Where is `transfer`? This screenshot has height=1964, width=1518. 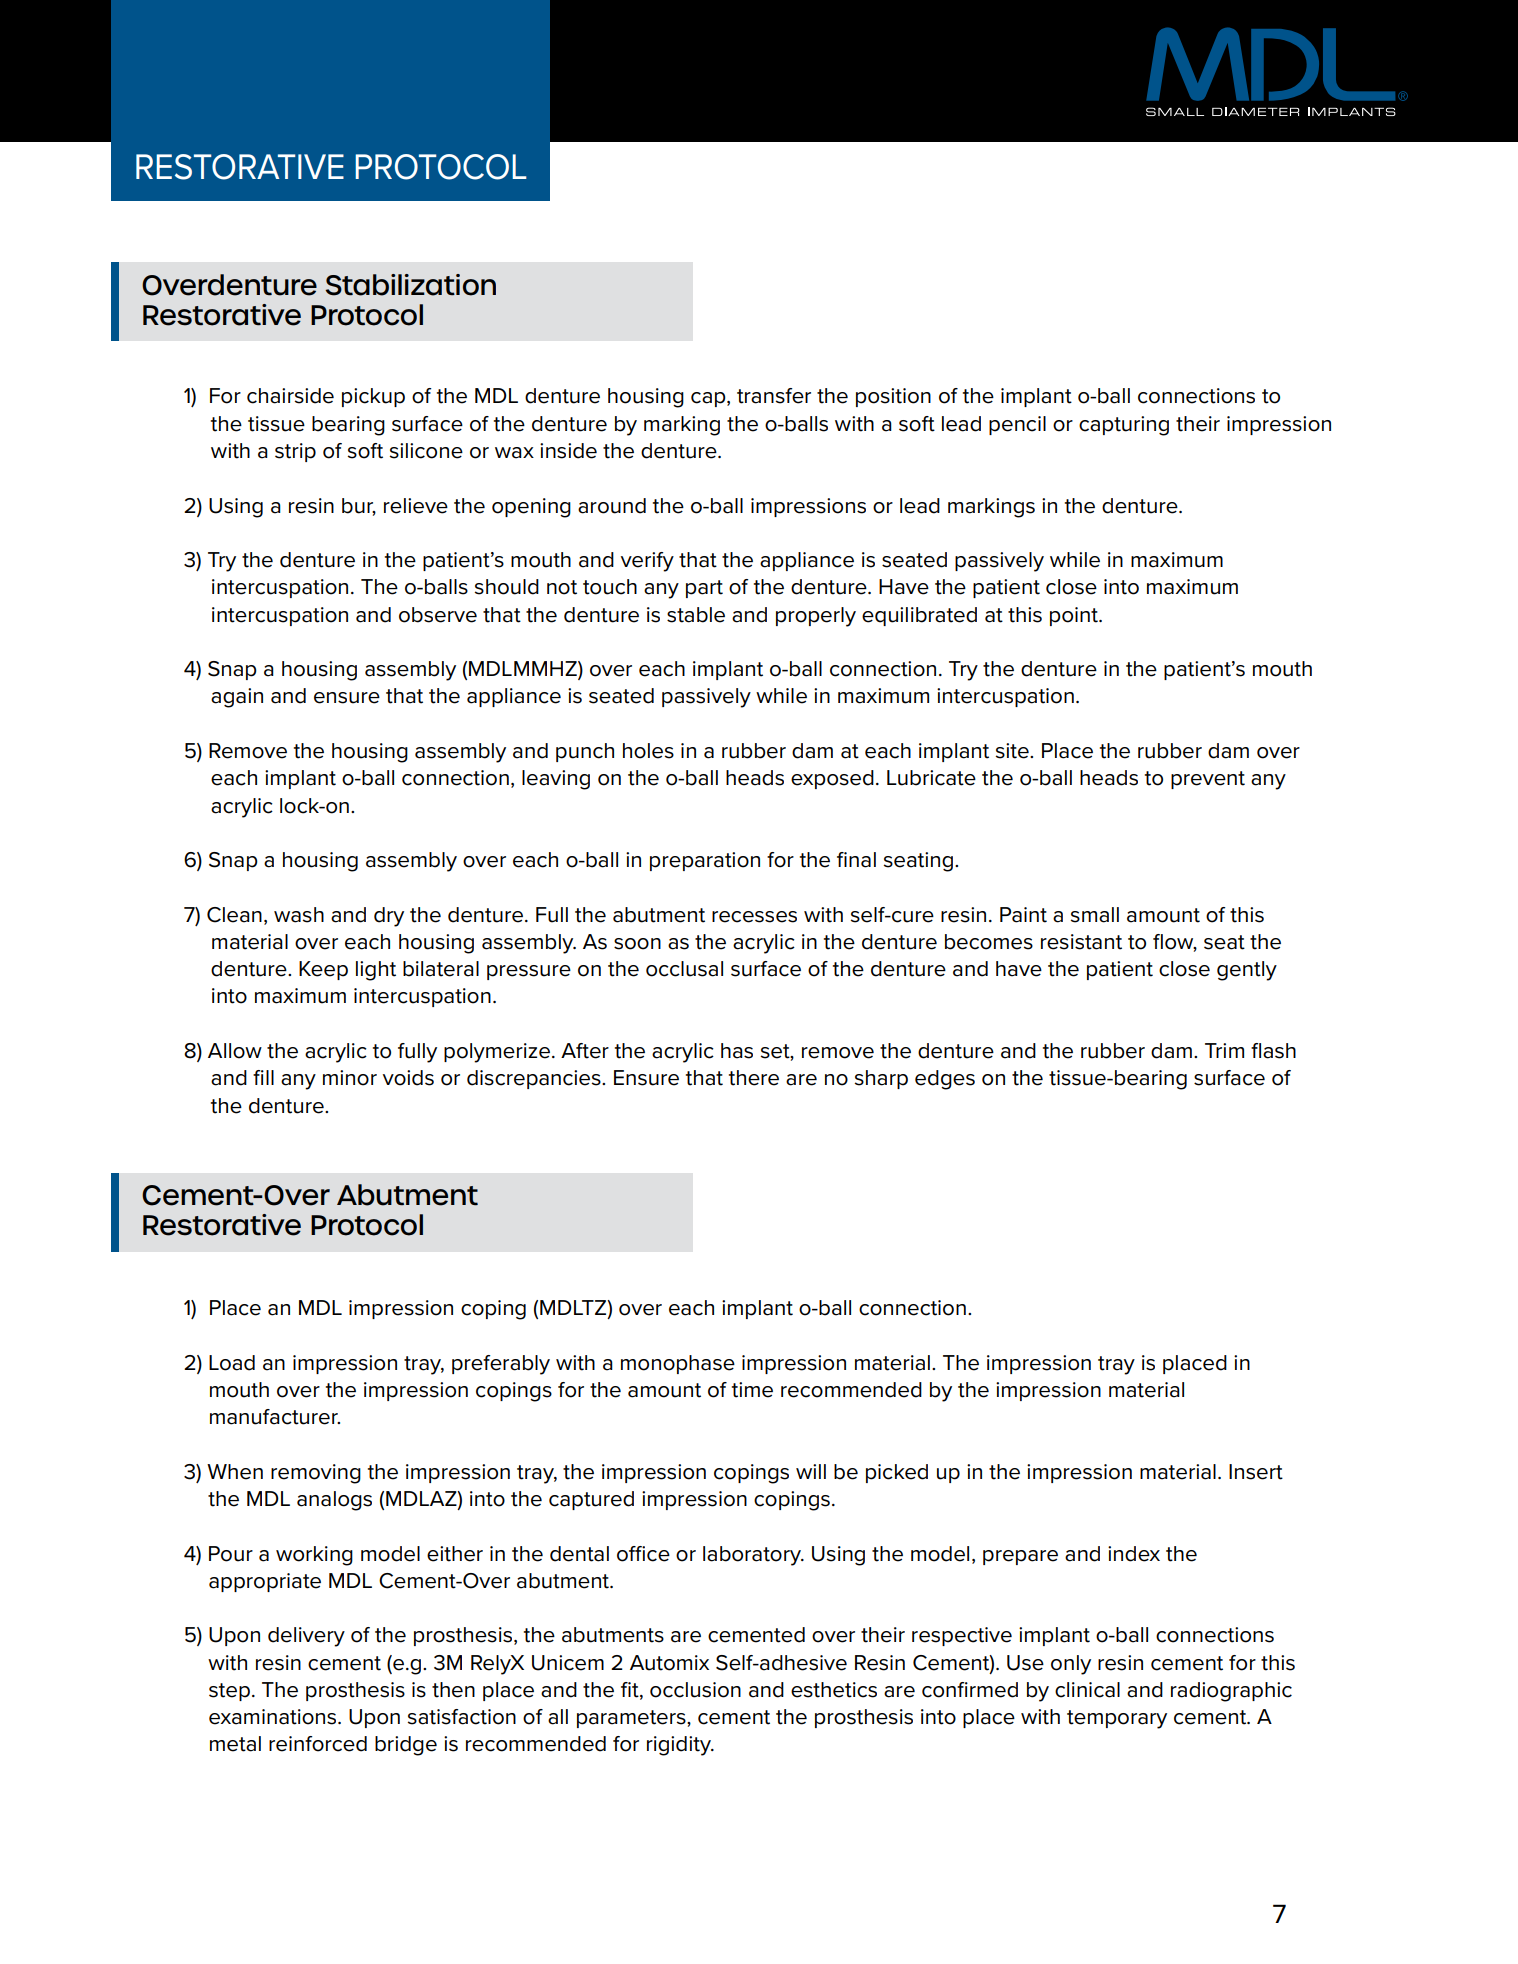 transfer is located at coordinates (774, 396).
